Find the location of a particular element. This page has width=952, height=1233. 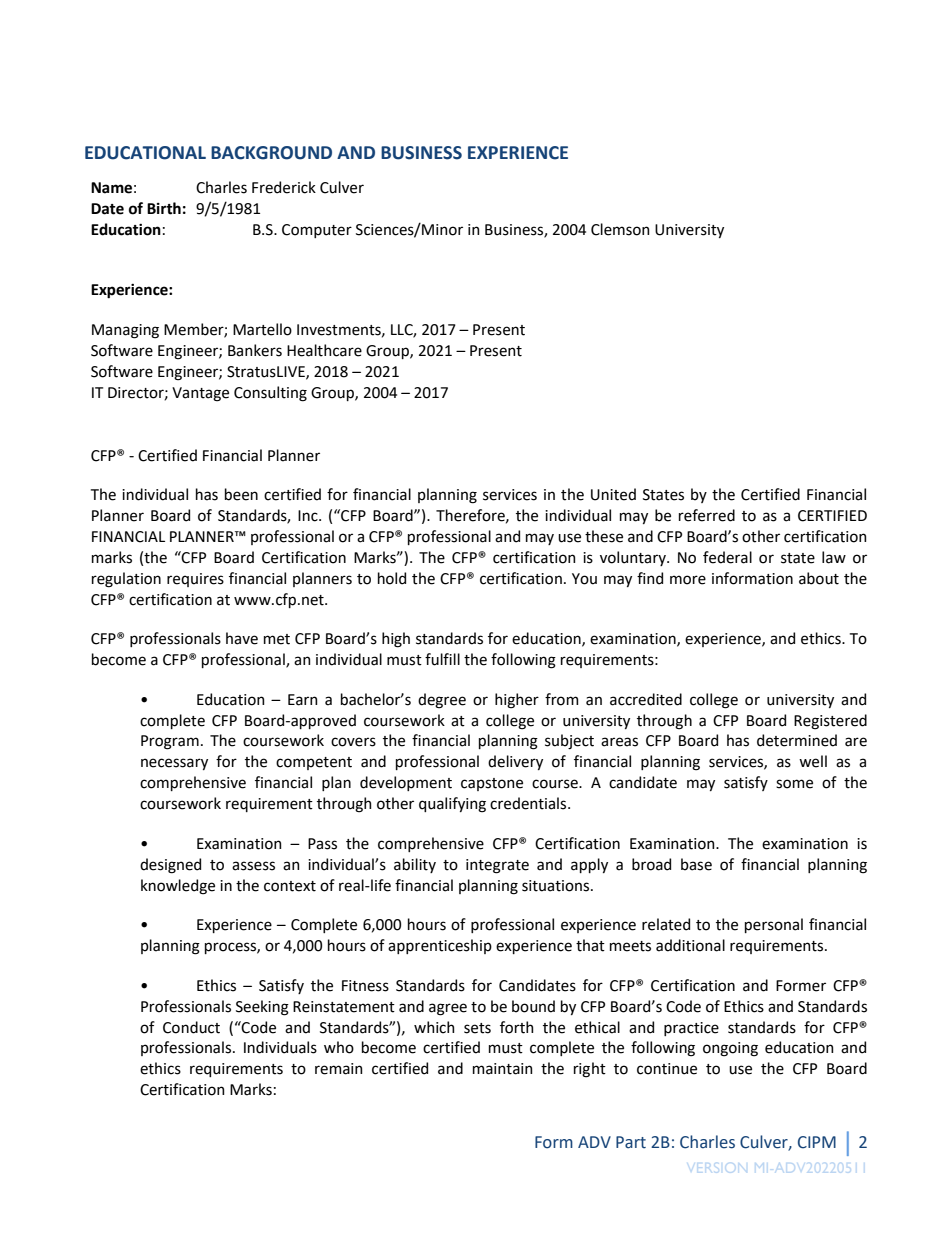

more is located at coordinates (688, 580).
